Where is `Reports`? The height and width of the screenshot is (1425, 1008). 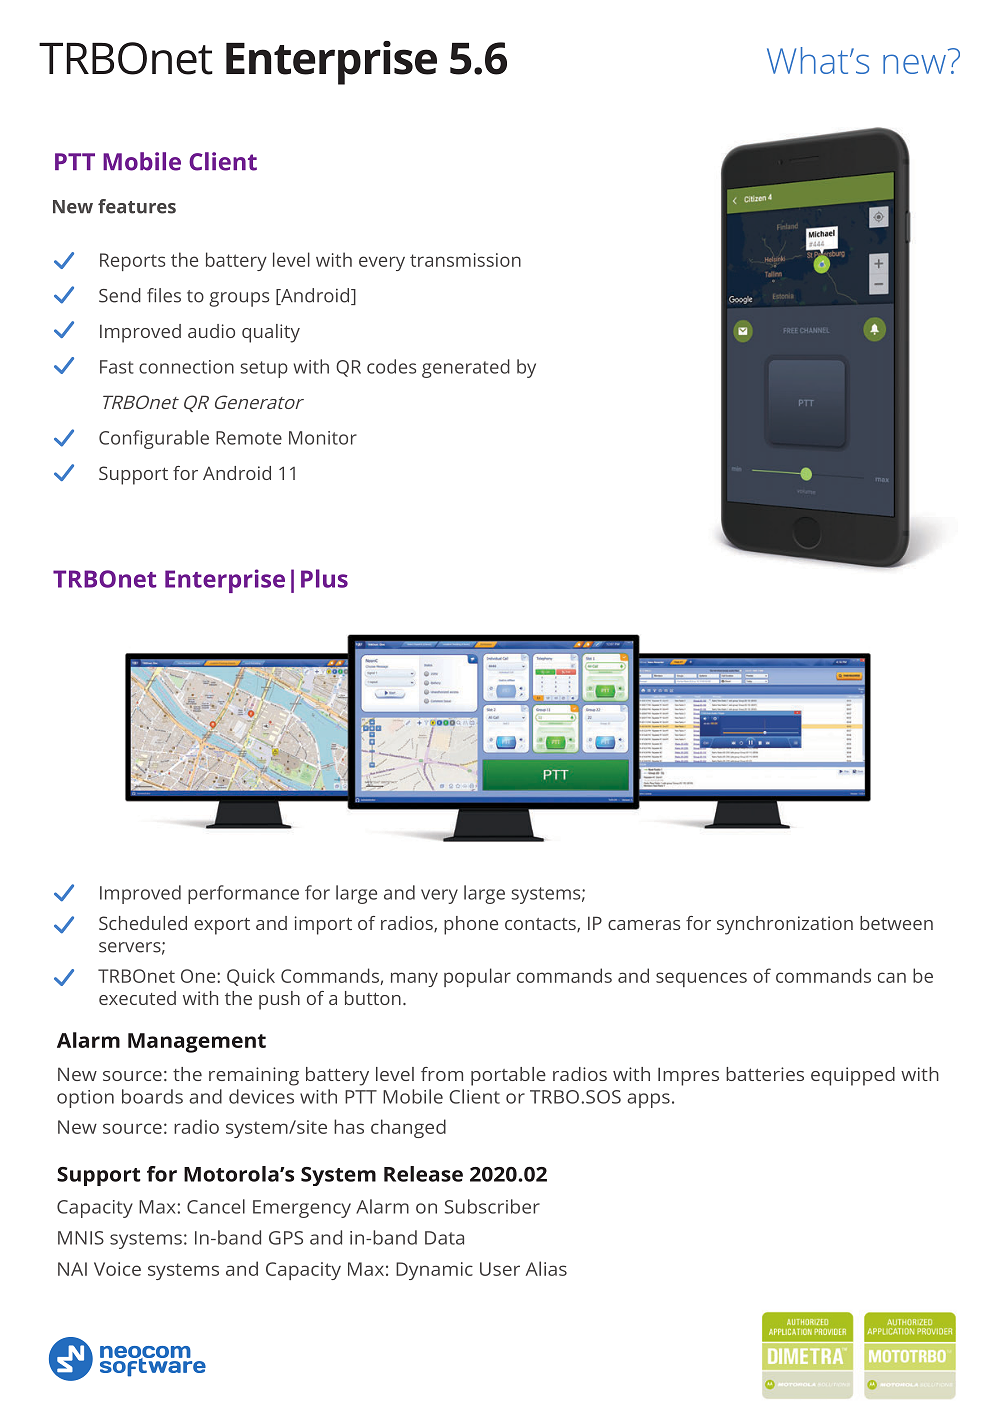
Reports is located at coordinates (132, 262).
